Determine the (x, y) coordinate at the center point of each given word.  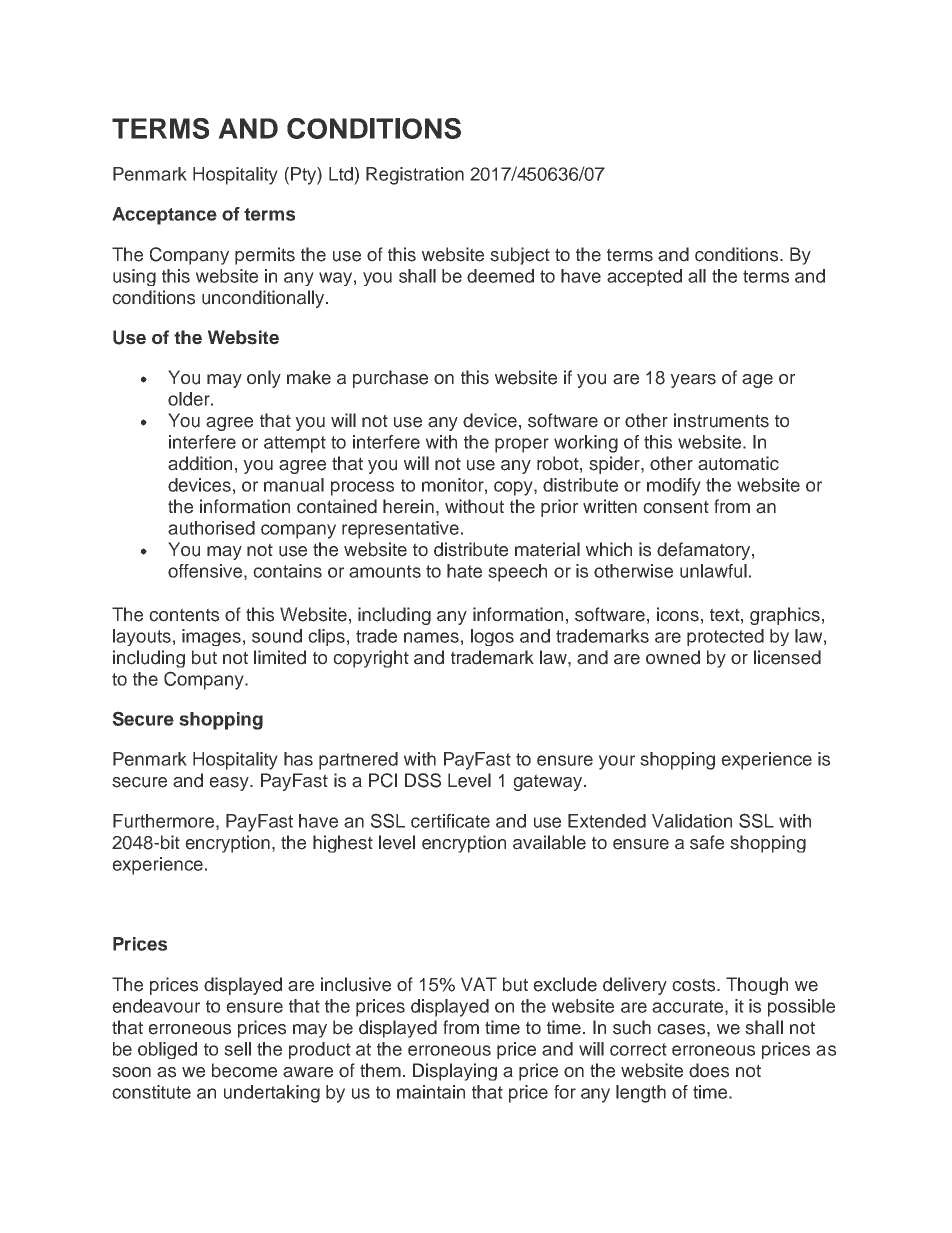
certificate (450, 821)
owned (673, 657)
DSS (423, 780)
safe (707, 842)
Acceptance (164, 216)
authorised (211, 528)
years (693, 381)
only (264, 379)
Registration (415, 176)
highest (343, 844)
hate (464, 571)
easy (230, 784)
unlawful (713, 571)
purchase (390, 379)
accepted (644, 277)
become (244, 1070)
